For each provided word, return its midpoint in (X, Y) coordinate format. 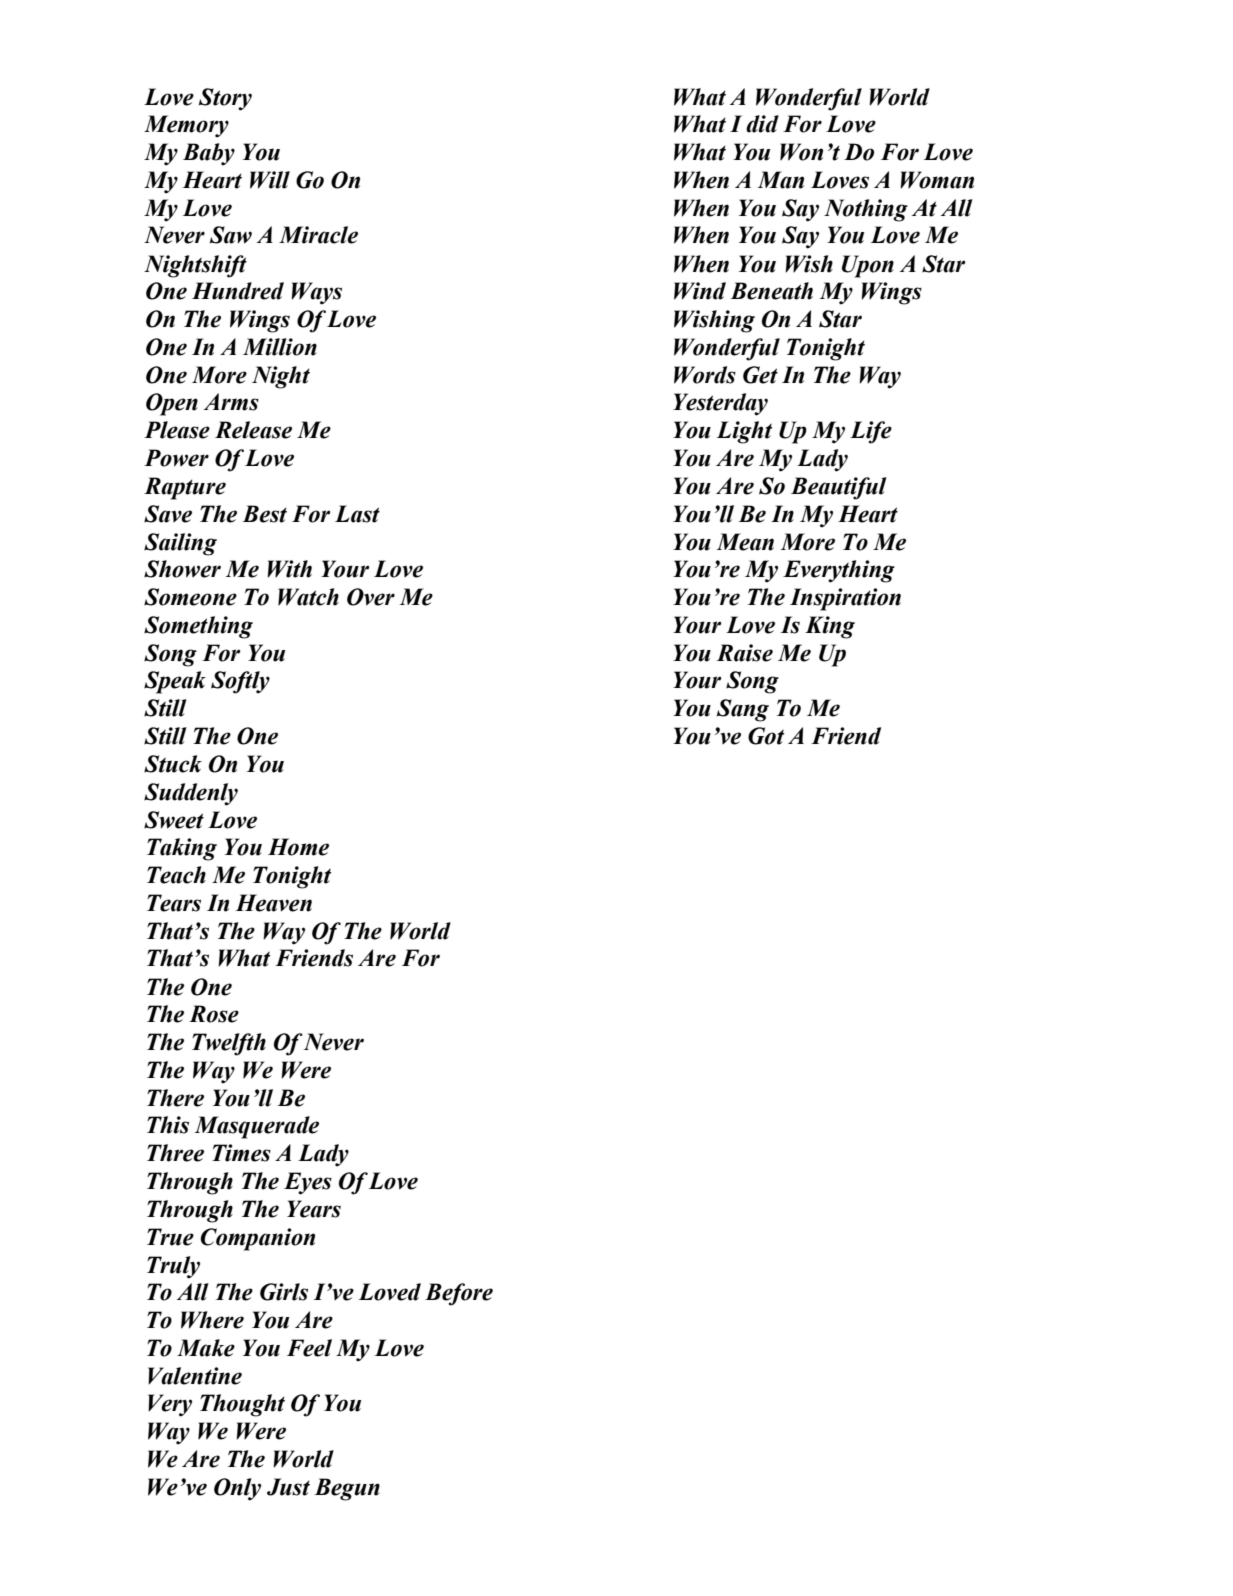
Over (371, 597)
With (289, 569)
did (762, 124)
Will (270, 180)
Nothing (866, 210)
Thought (242, 1405)
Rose (214, 1014)
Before (459, 1294)
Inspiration (845, 599)
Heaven (274, 903)
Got (766, 736)
